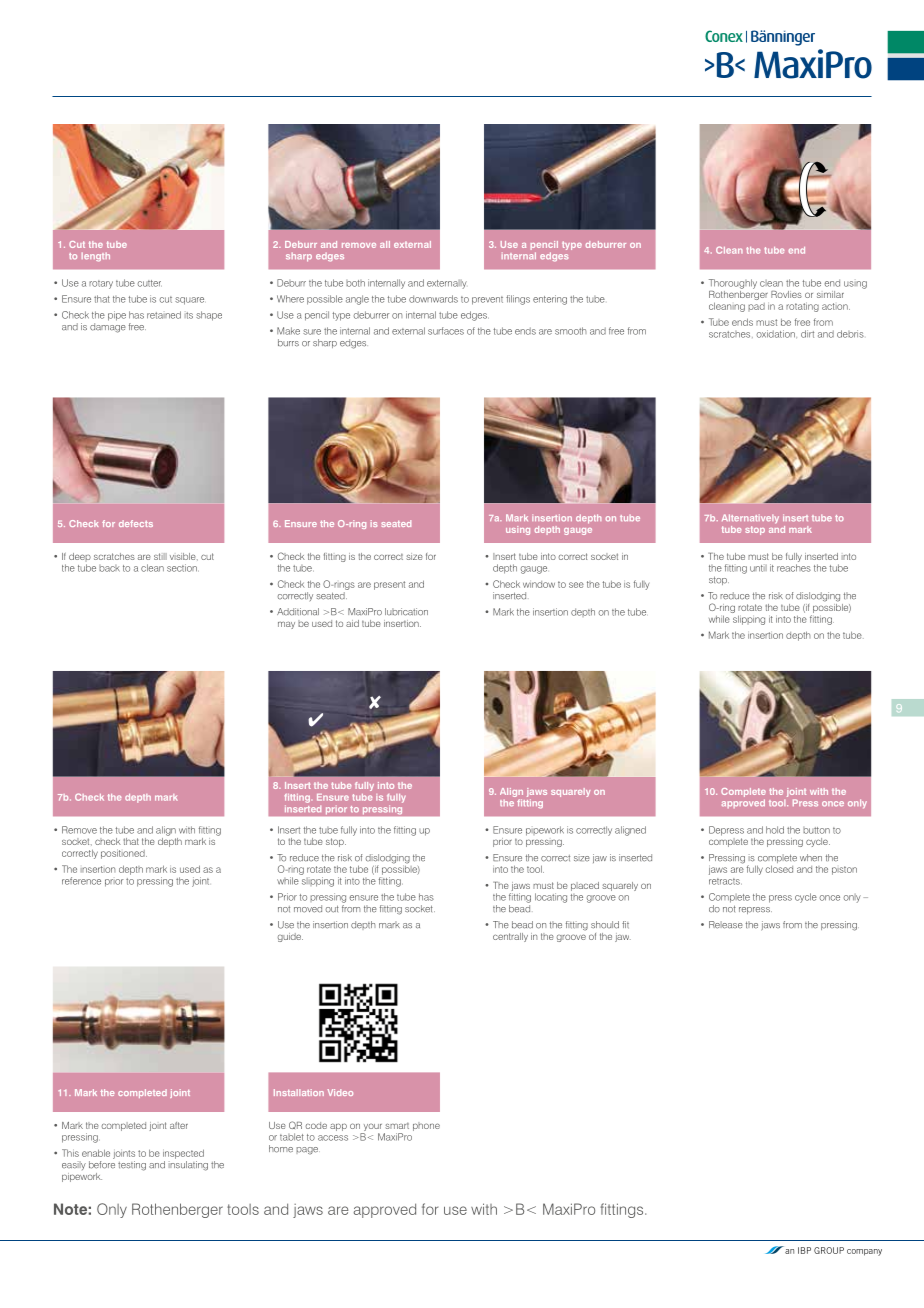  What do you see at coordinates (433, 299) in the screenshot?
I see `downwards` at bounding box center [433, 299].
